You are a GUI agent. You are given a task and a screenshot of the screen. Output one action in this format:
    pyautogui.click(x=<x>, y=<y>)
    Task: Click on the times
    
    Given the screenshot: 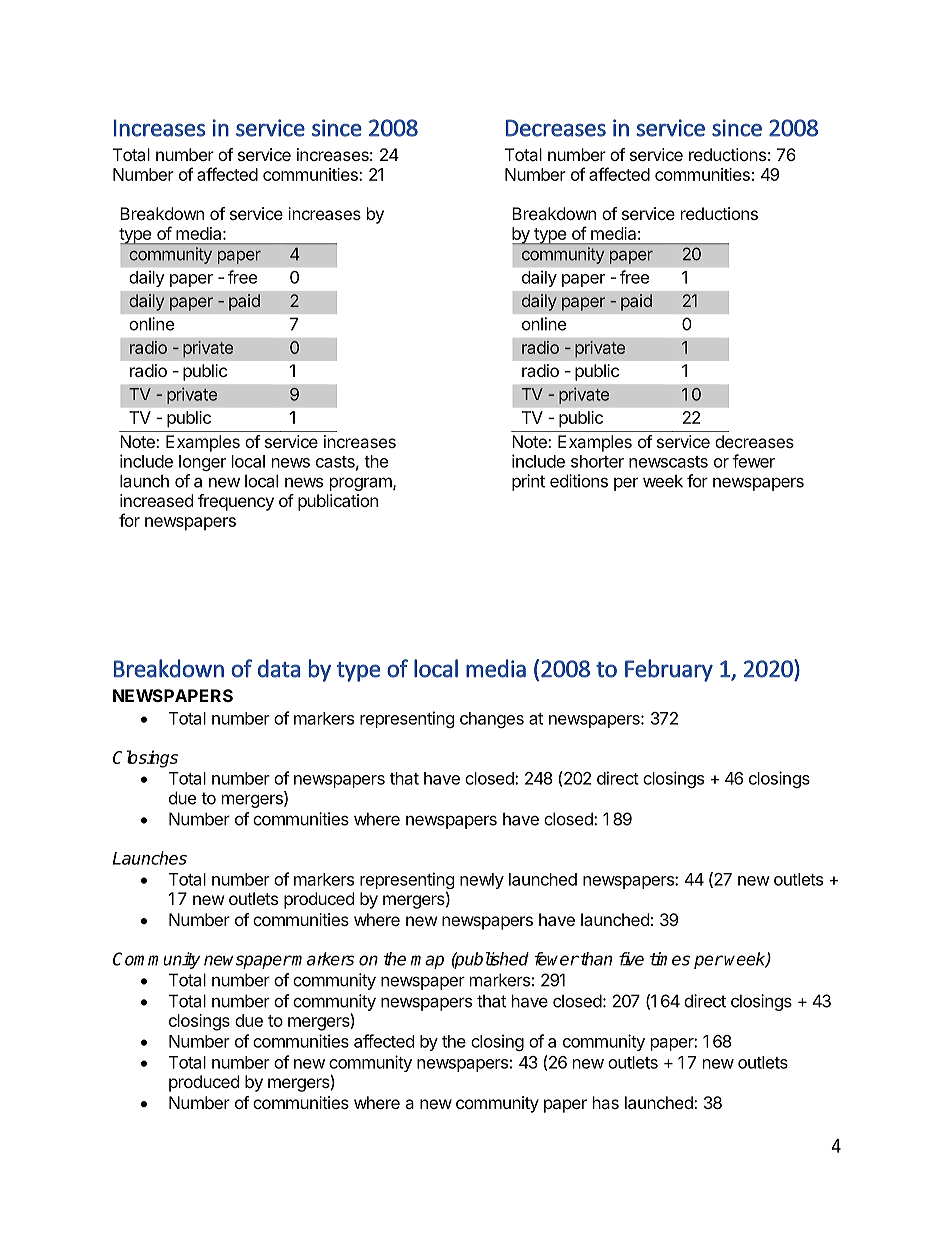 What is the action you would take?
    pyautogui.click(x=670, y=959)
